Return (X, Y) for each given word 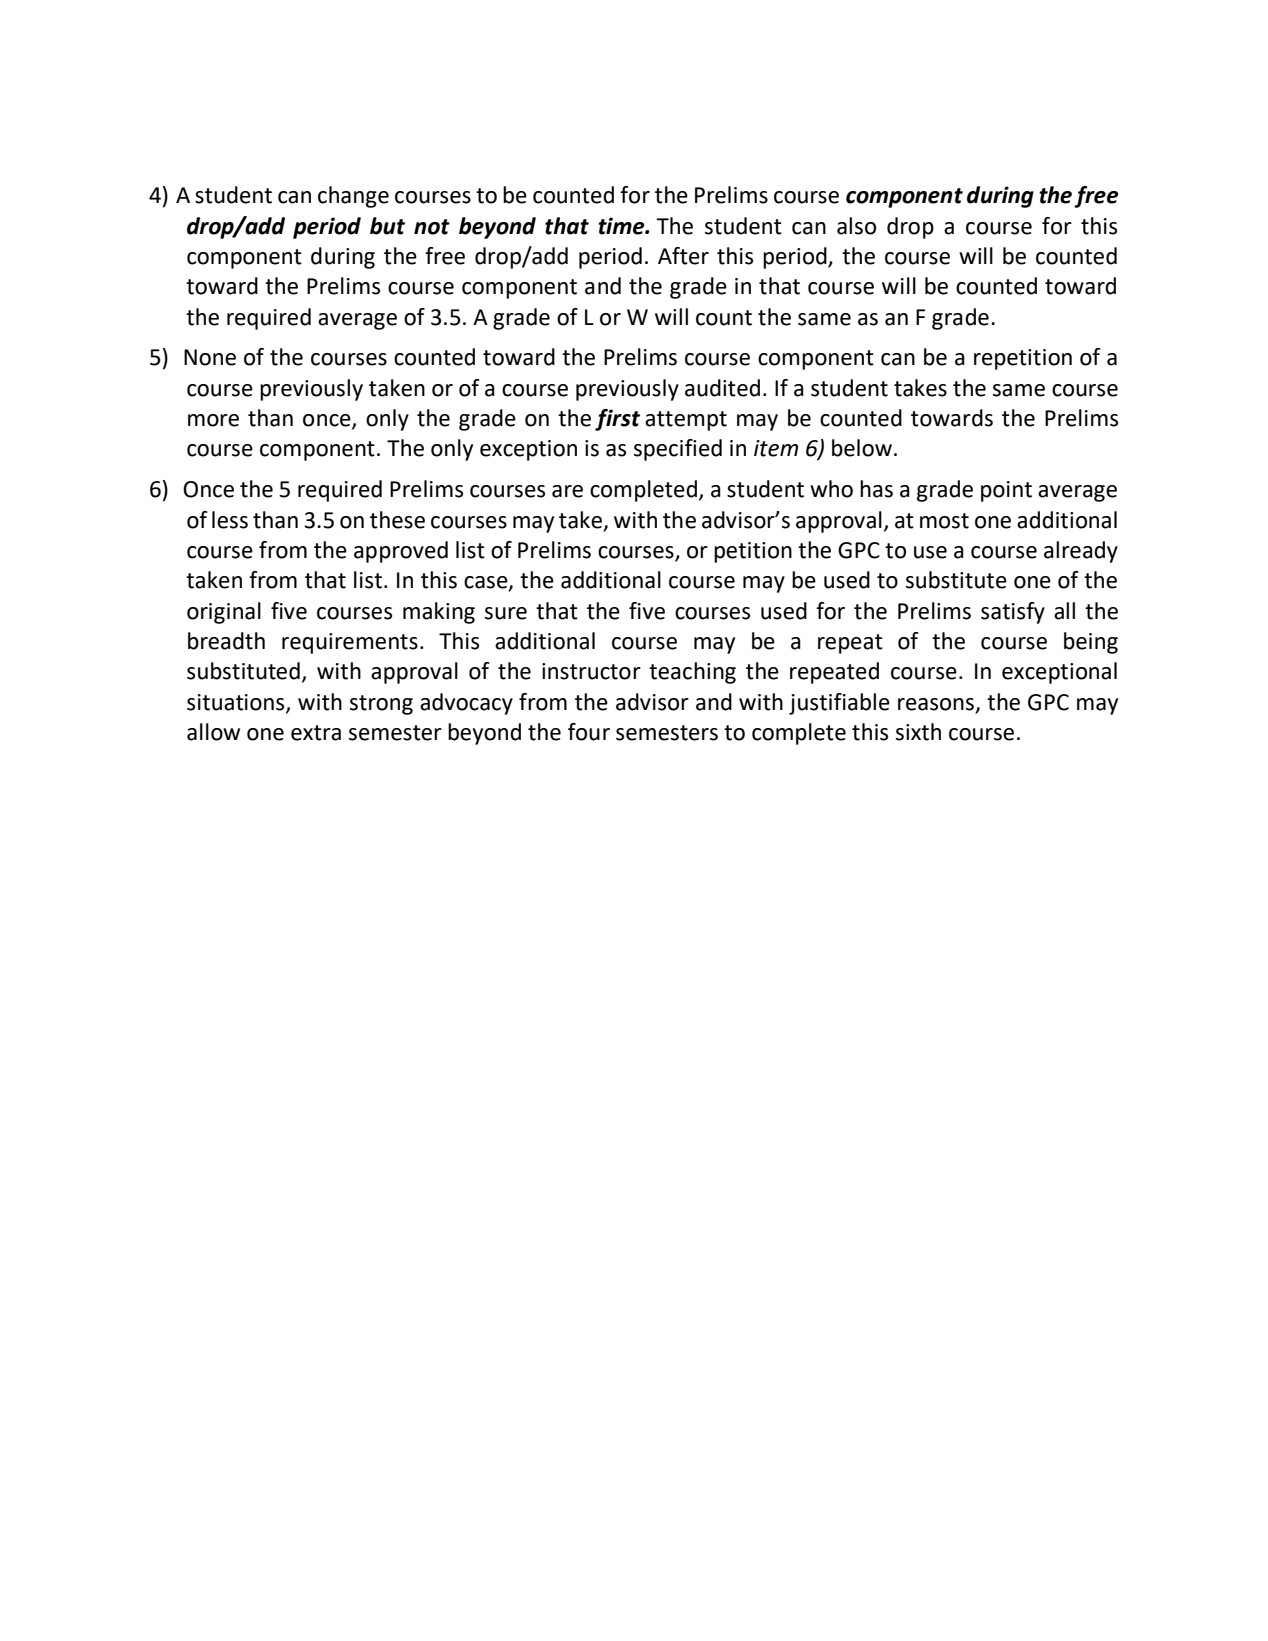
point (1006, 491)
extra (316, 733)
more (213, 420)
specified (678, 450)
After (683, 256)
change (353, 197)
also (856, 226)
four (589, 732)
